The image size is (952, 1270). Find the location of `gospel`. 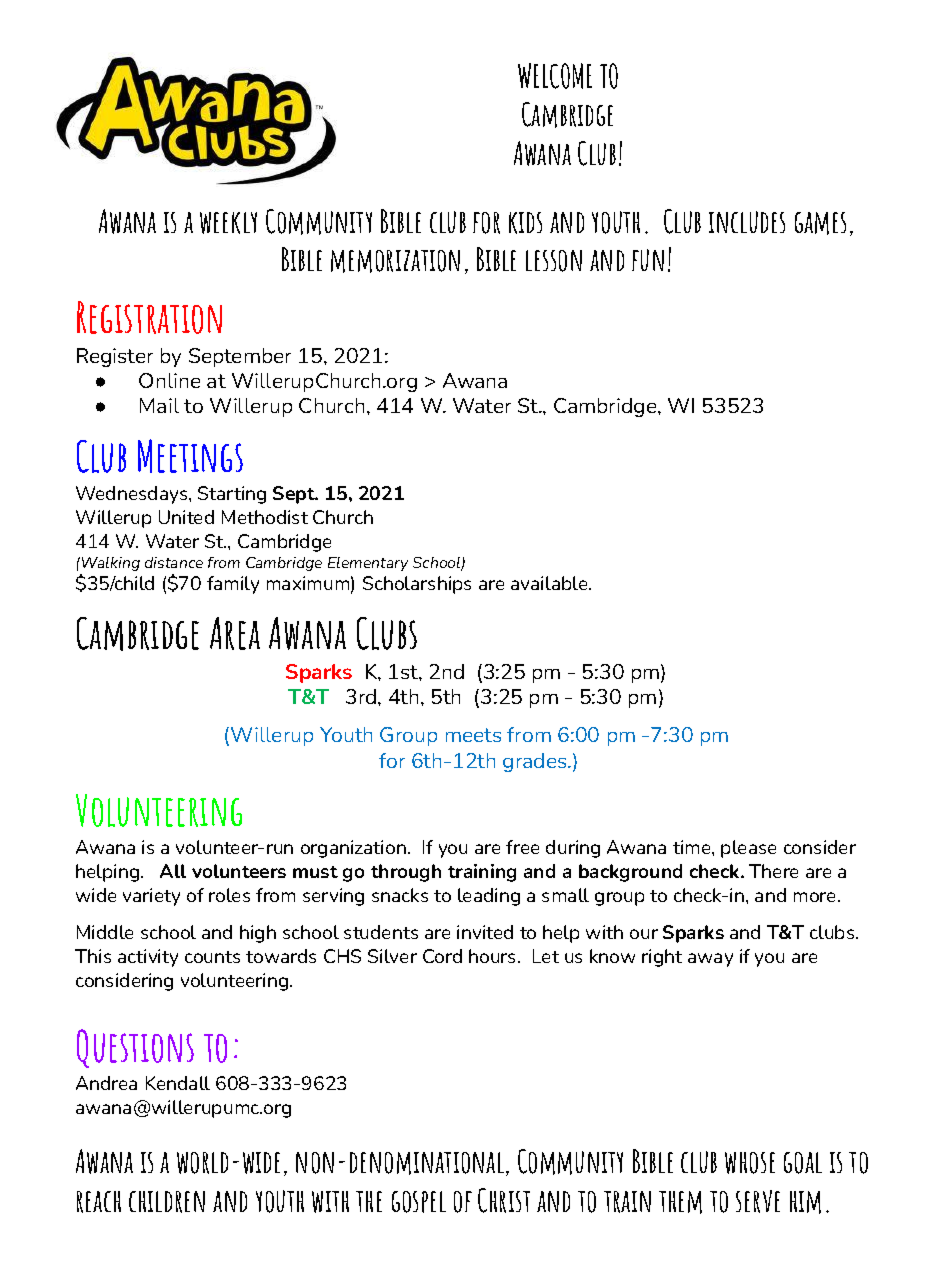

gospel is located at coordinates (419, 1202).
